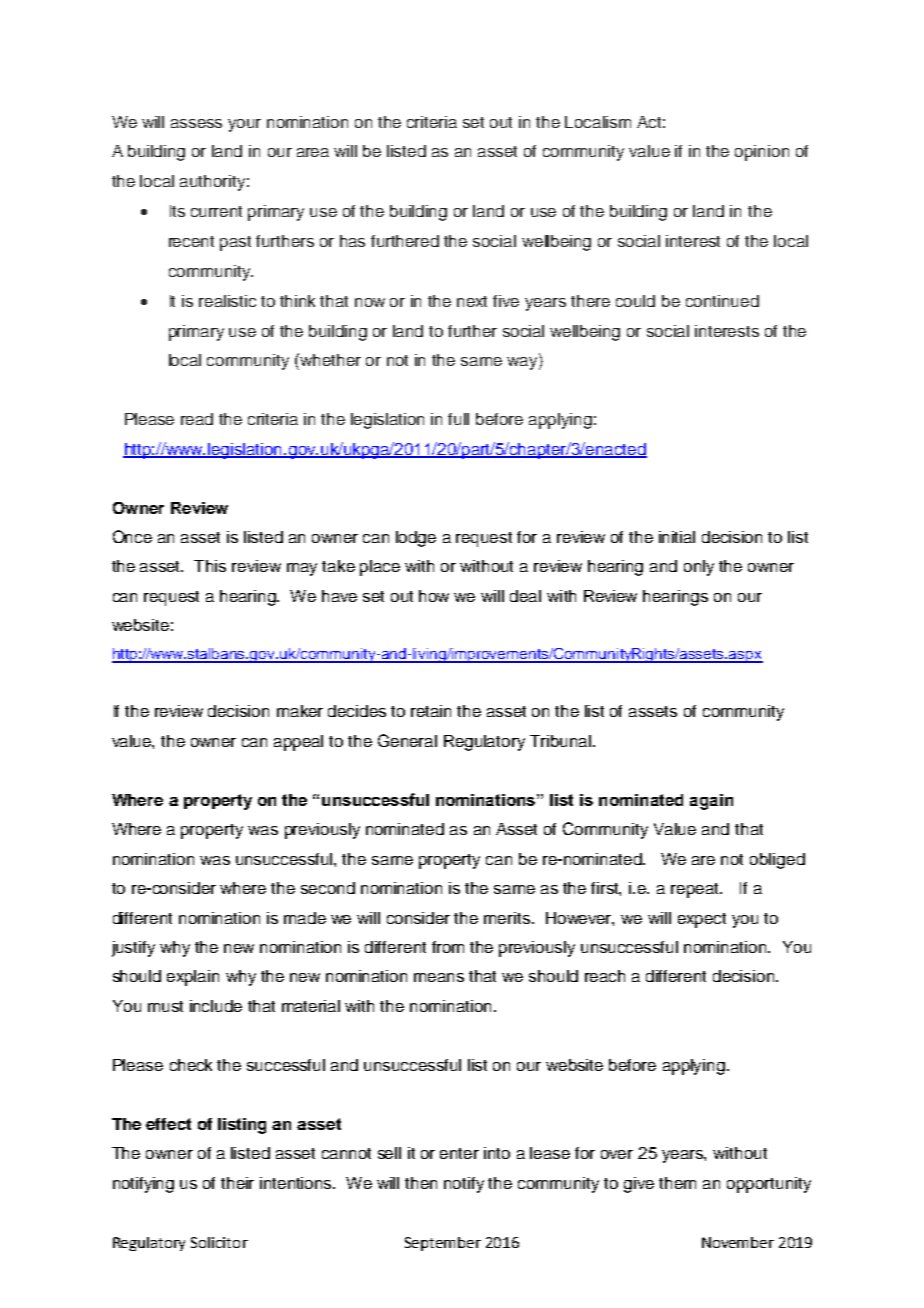 This screenshot has height=1308, width=924. What do you see at coordinates (352, 241) in the screenshot?
I see `has` at bounding box center [352, 241].
